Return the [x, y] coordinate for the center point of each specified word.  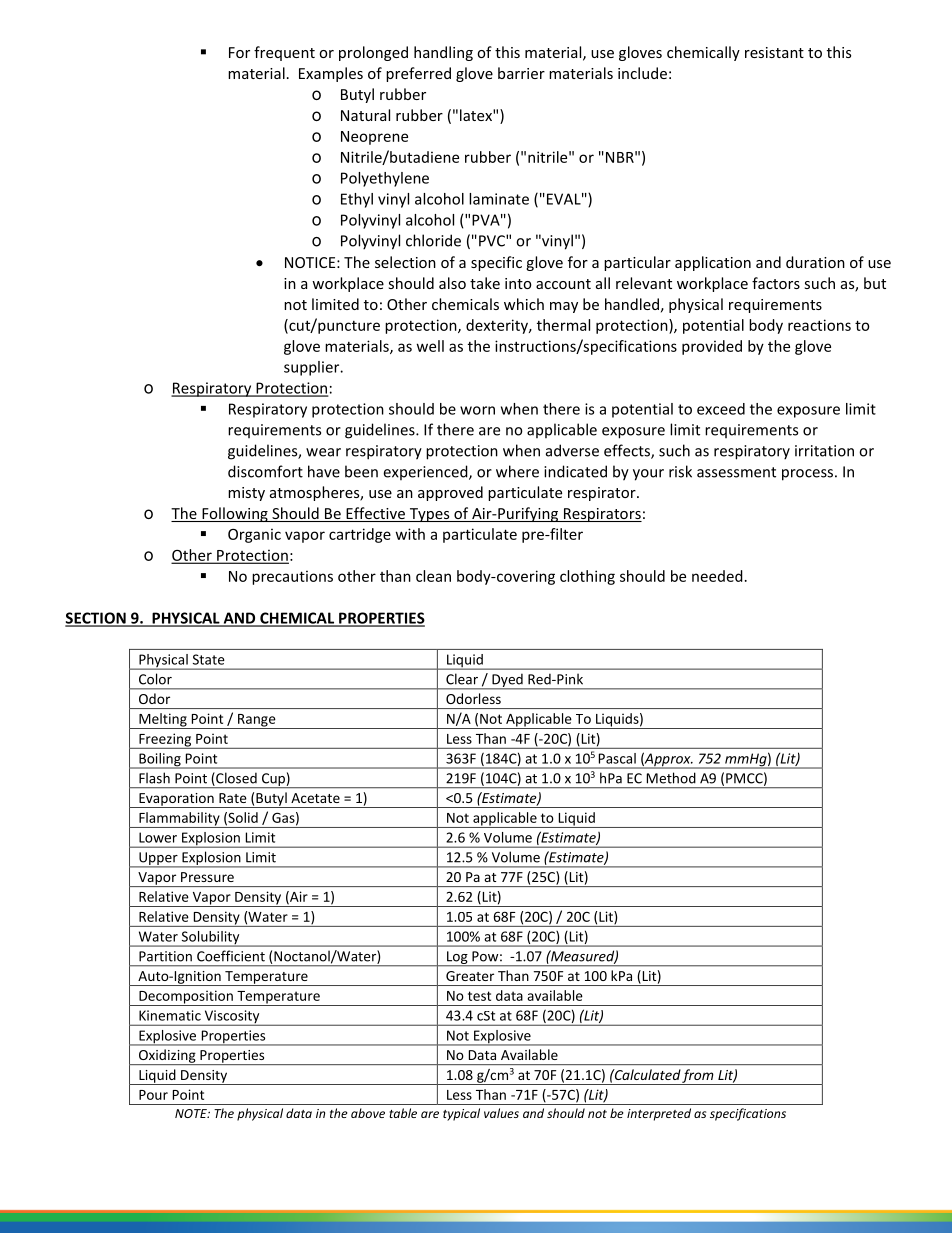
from [698, 1077]
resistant [774, 52]
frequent [284, 53]
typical [461, 1114]
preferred [418, 74]
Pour [153, 1095]
